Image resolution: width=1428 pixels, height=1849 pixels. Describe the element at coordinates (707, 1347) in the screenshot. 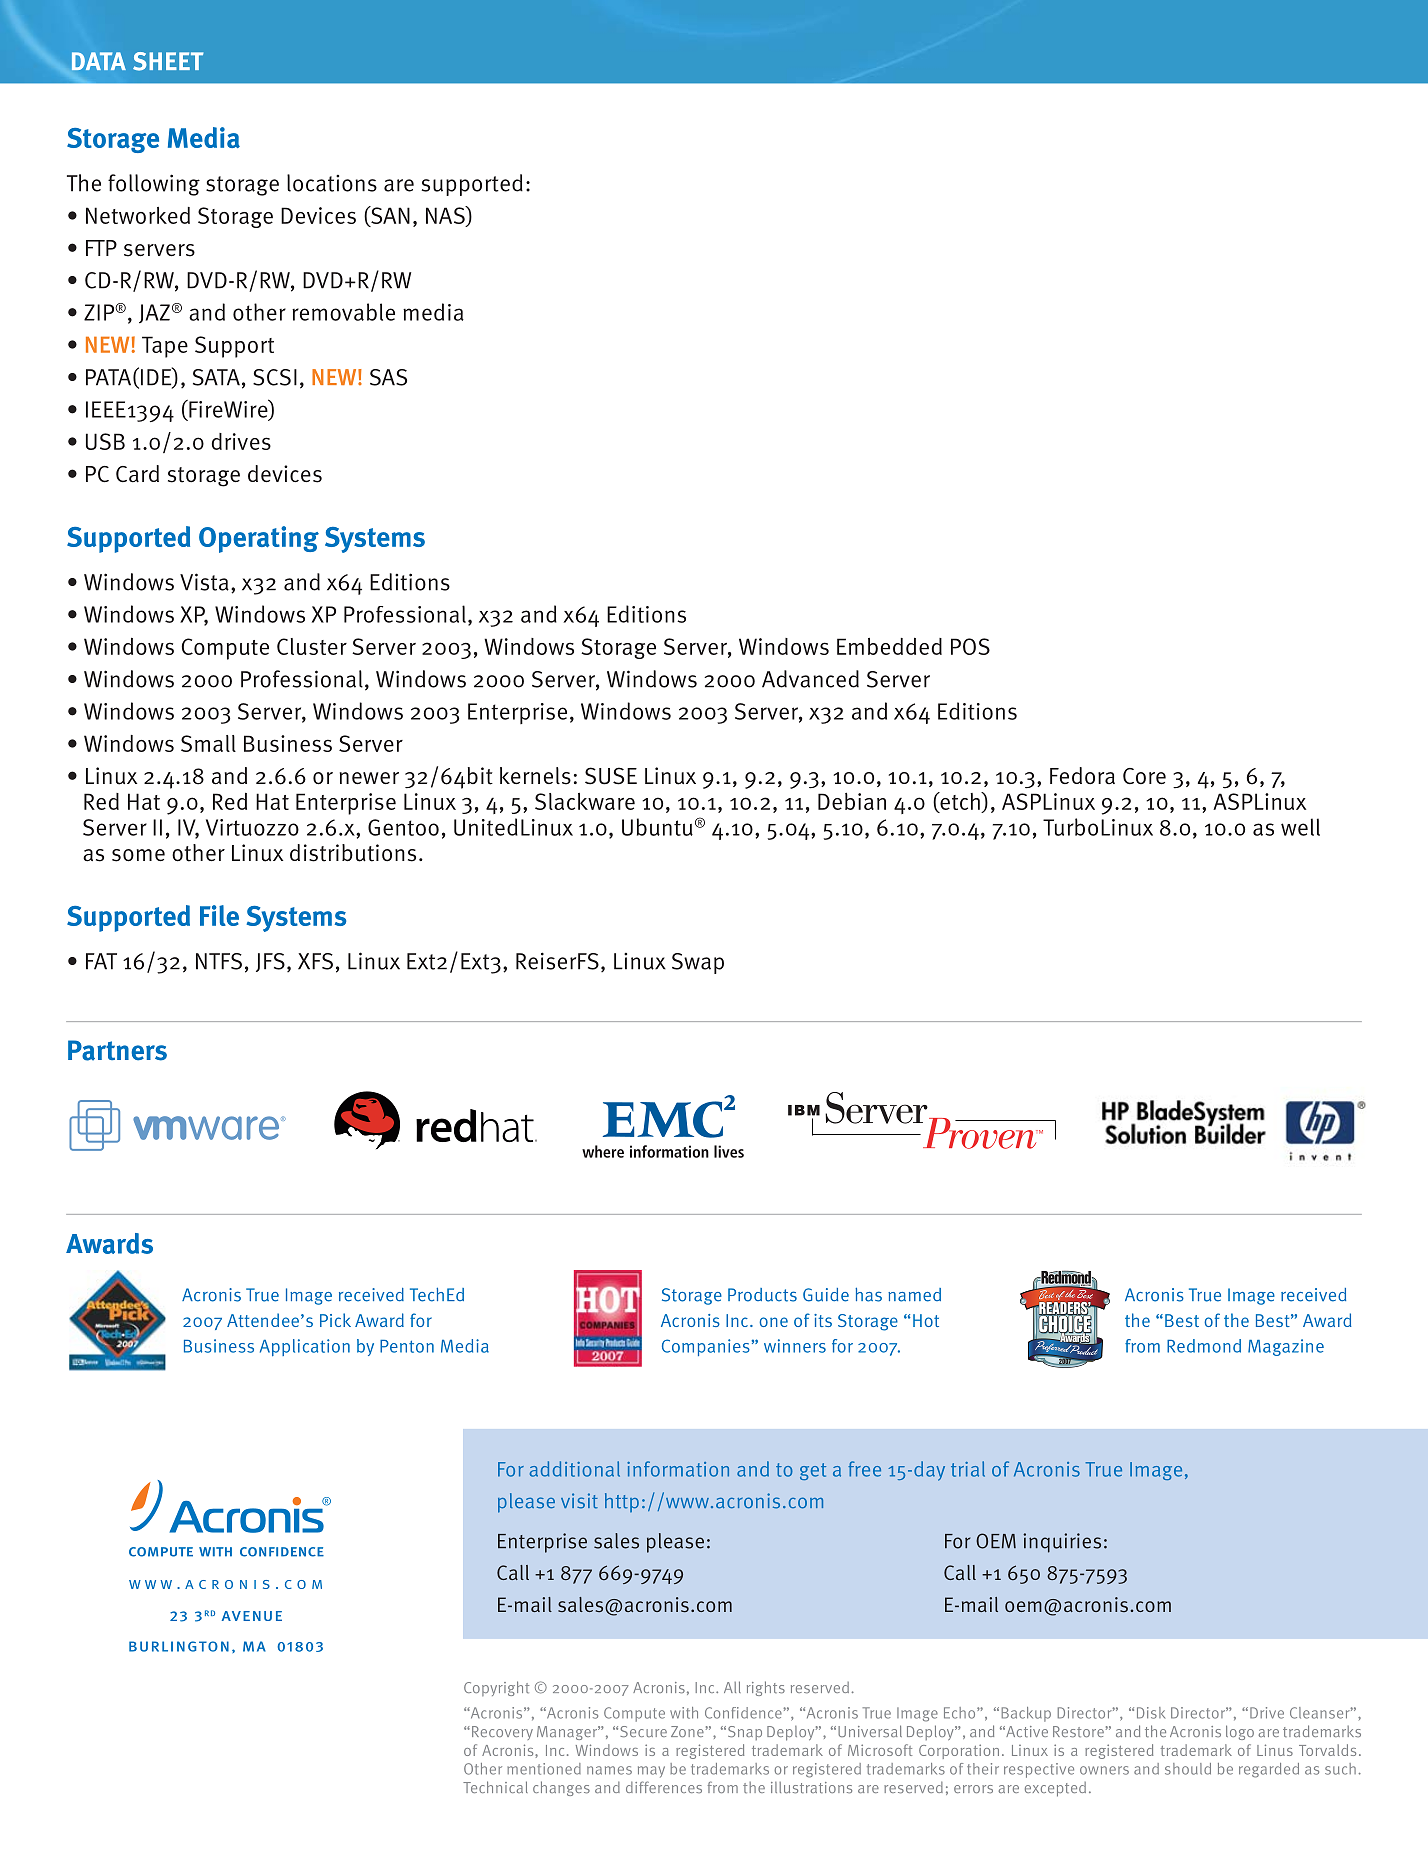

I see `Companies` at that location.
